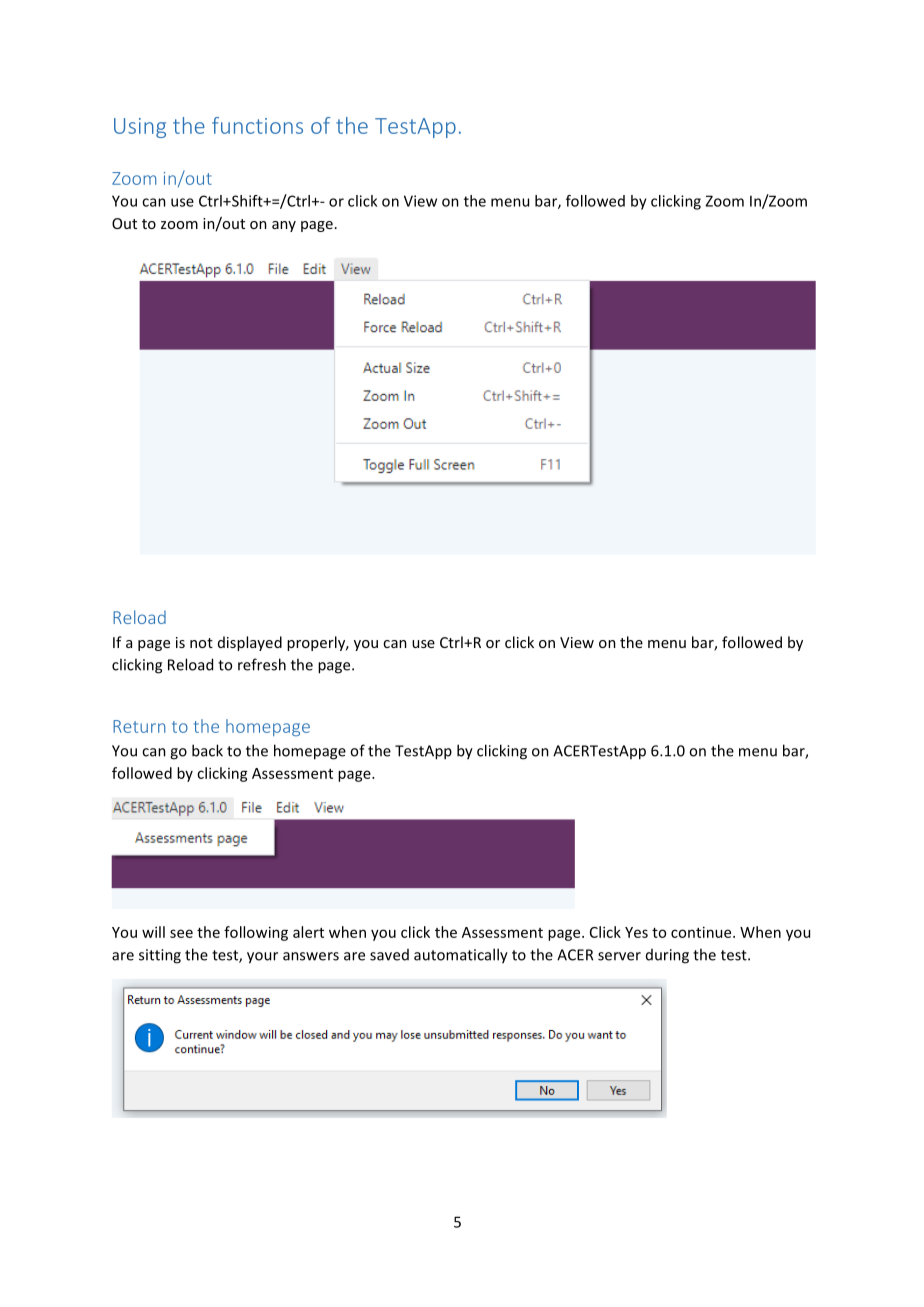 This image has width=924, height=1307. What do you see at coordinates (207, 750) in the image?
I see `back` at bounding box center [207, 750].
